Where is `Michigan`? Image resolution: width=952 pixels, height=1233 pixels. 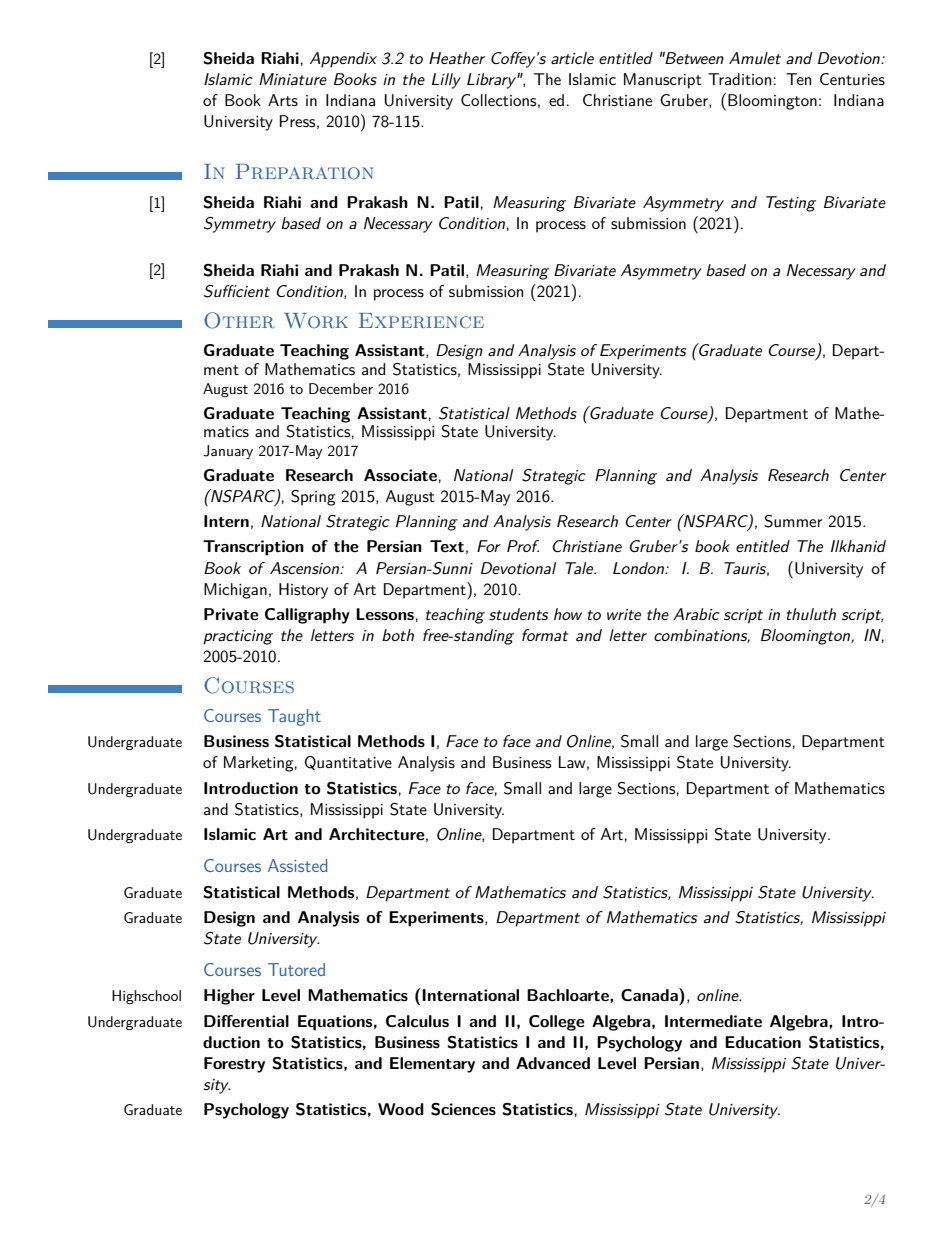 Michigan is located at coordinates (235, 591).
